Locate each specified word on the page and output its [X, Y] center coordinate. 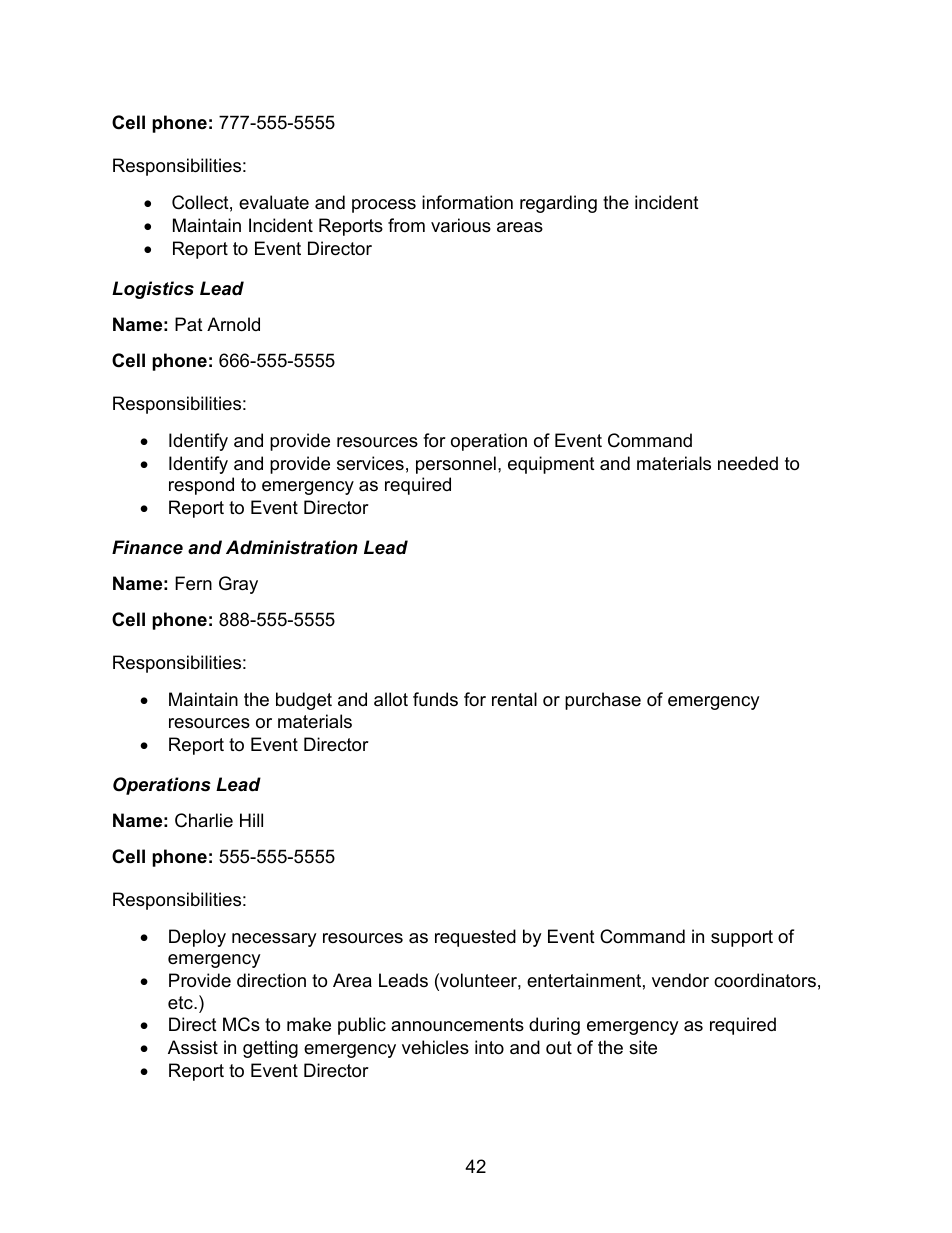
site [643, 1047]
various [461, 225]
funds [435, 699]
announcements [457, 1025]
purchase [603, 701]
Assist [193, 1047]
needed [748, 463]
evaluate [274, 202]
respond [201, 486]
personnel [456, 465]
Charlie [204, 820]
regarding [558, 204]
